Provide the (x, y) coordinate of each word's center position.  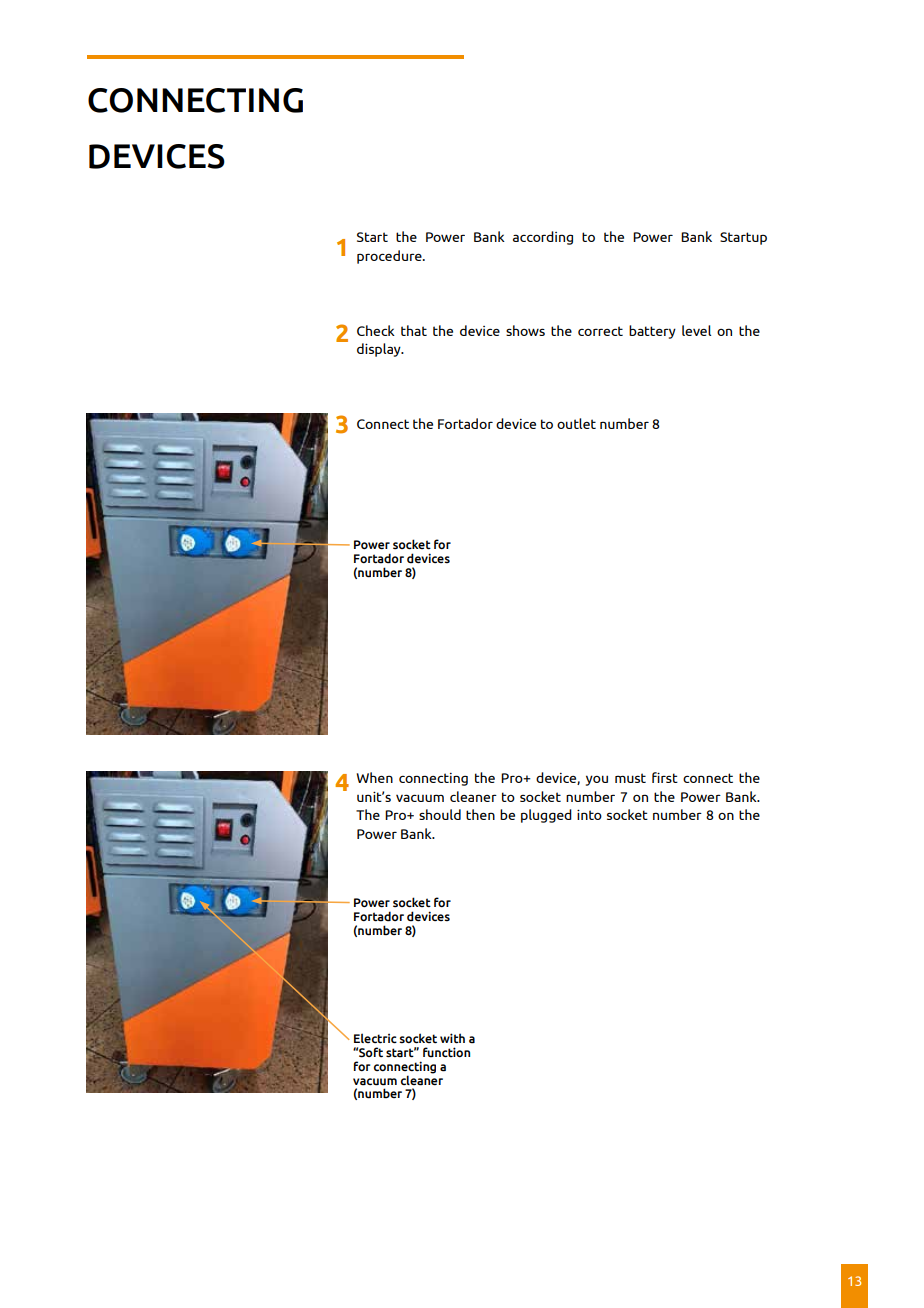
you (597, 780)
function (446, 1052)
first (665, 777)
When (375, 777)
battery (652, 332)
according (543, 238)
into (589, 814)
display (380, 350)
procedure (390, 257)
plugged (546, 816)
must (630, 778)
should (440, 814)
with (452, 1038)
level (696, 330)
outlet (576, 423)
